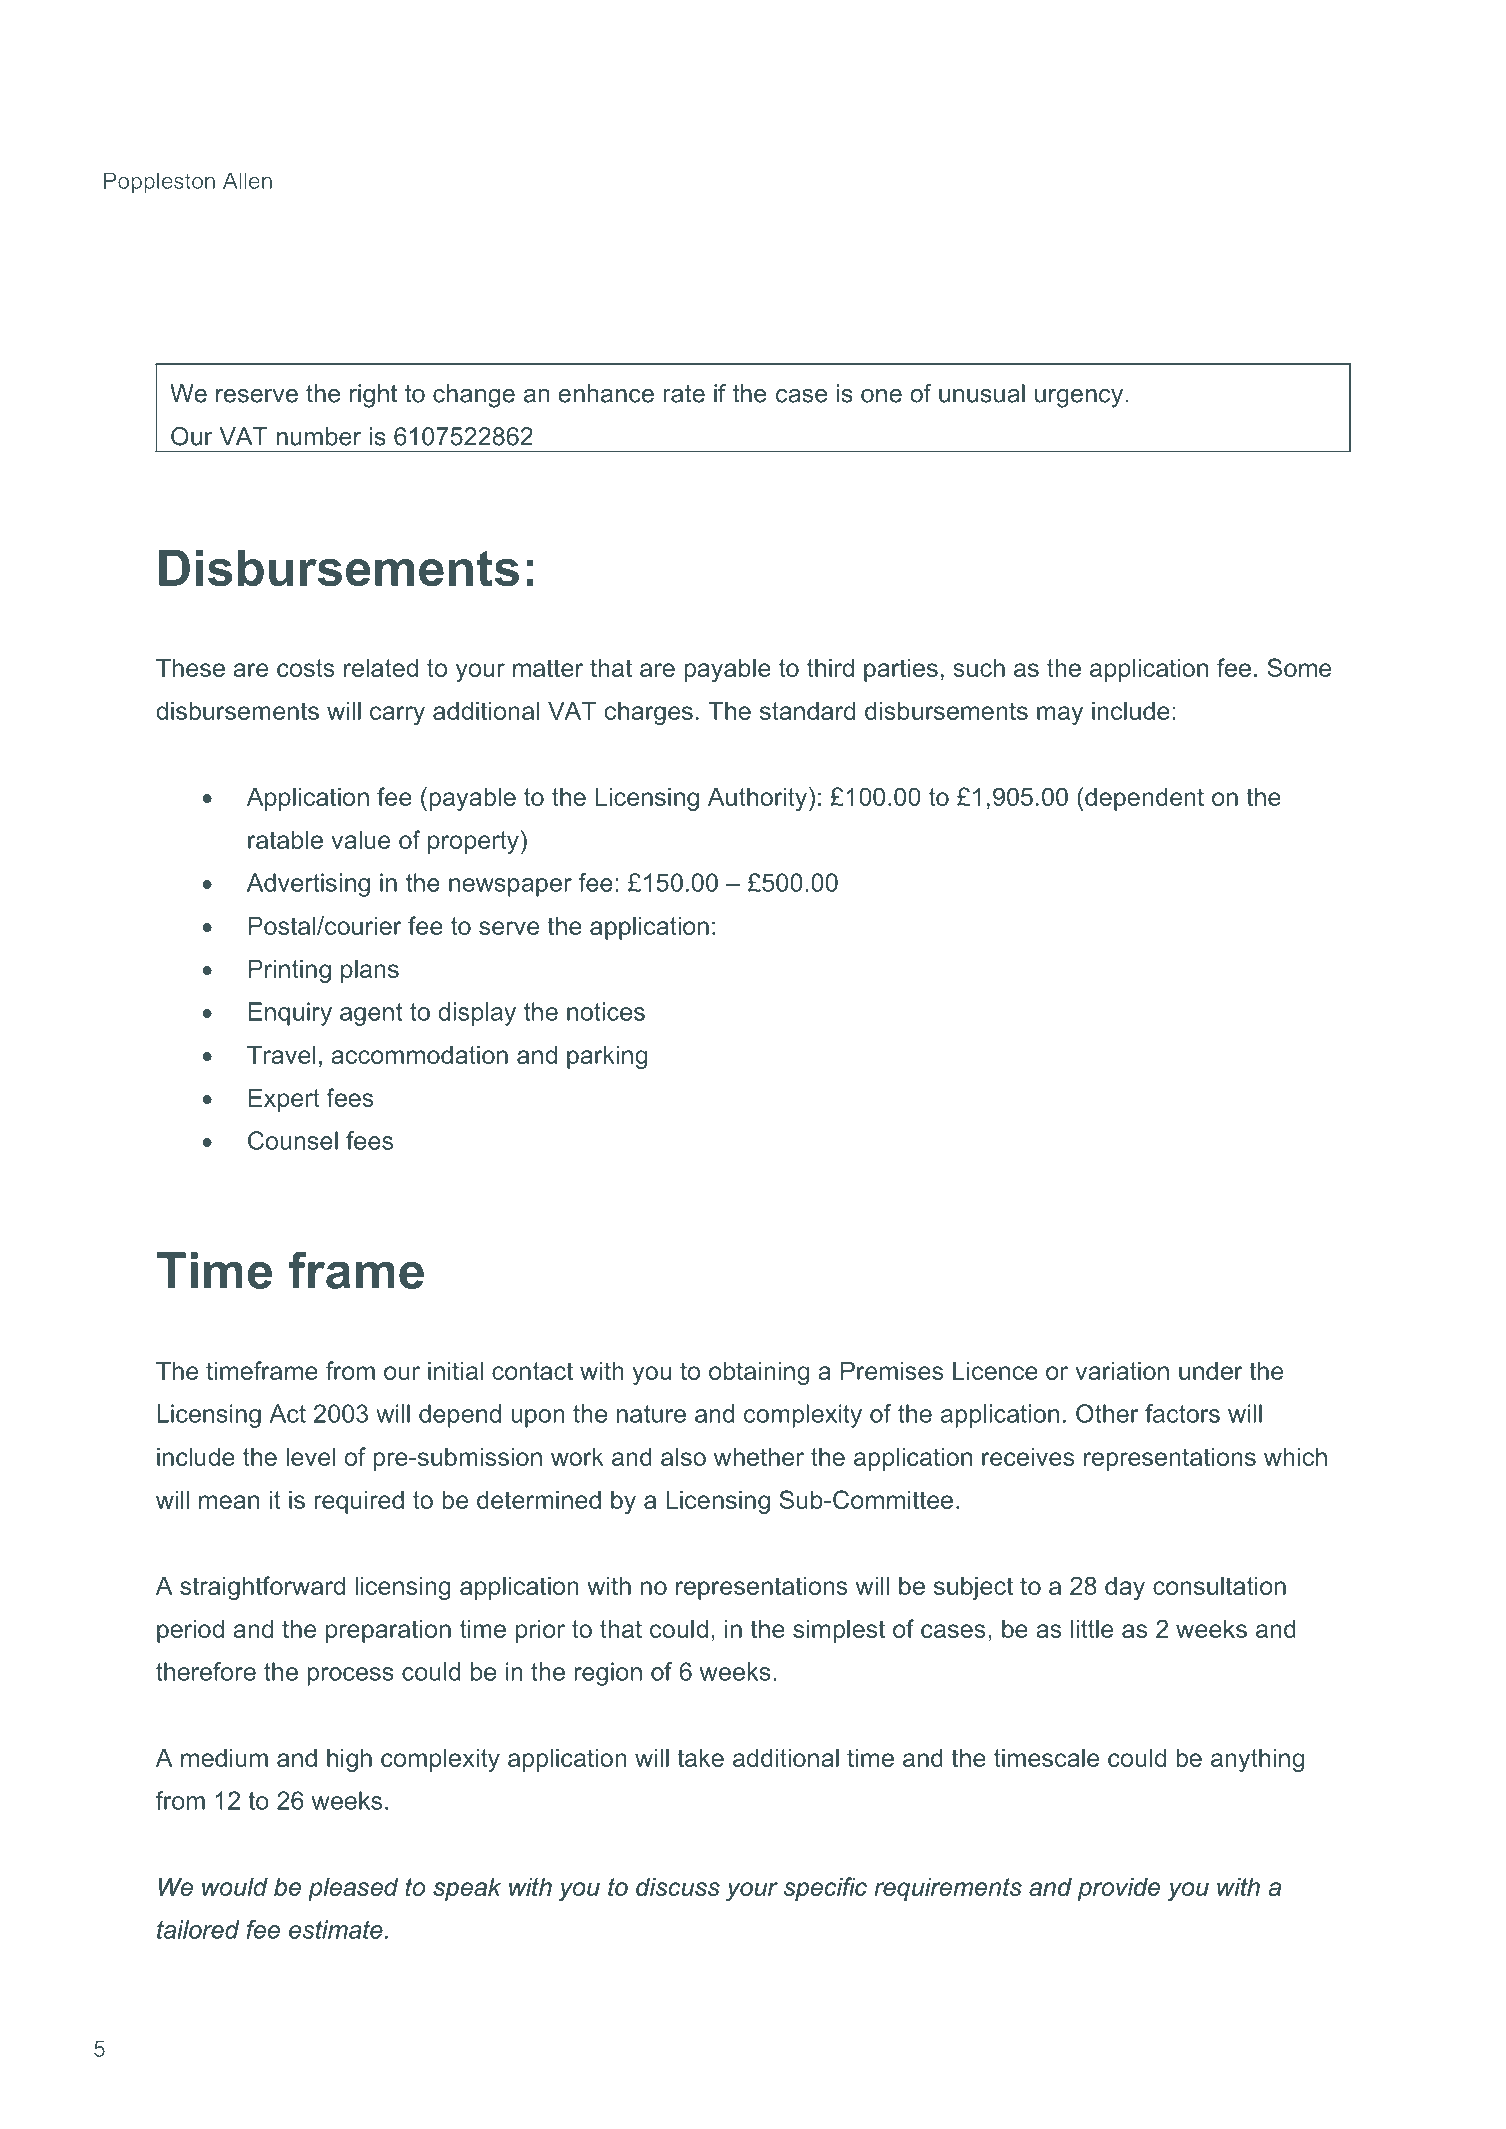  Describe the element at coordinates (684, 394) in the page. I see `rate` at that location.
